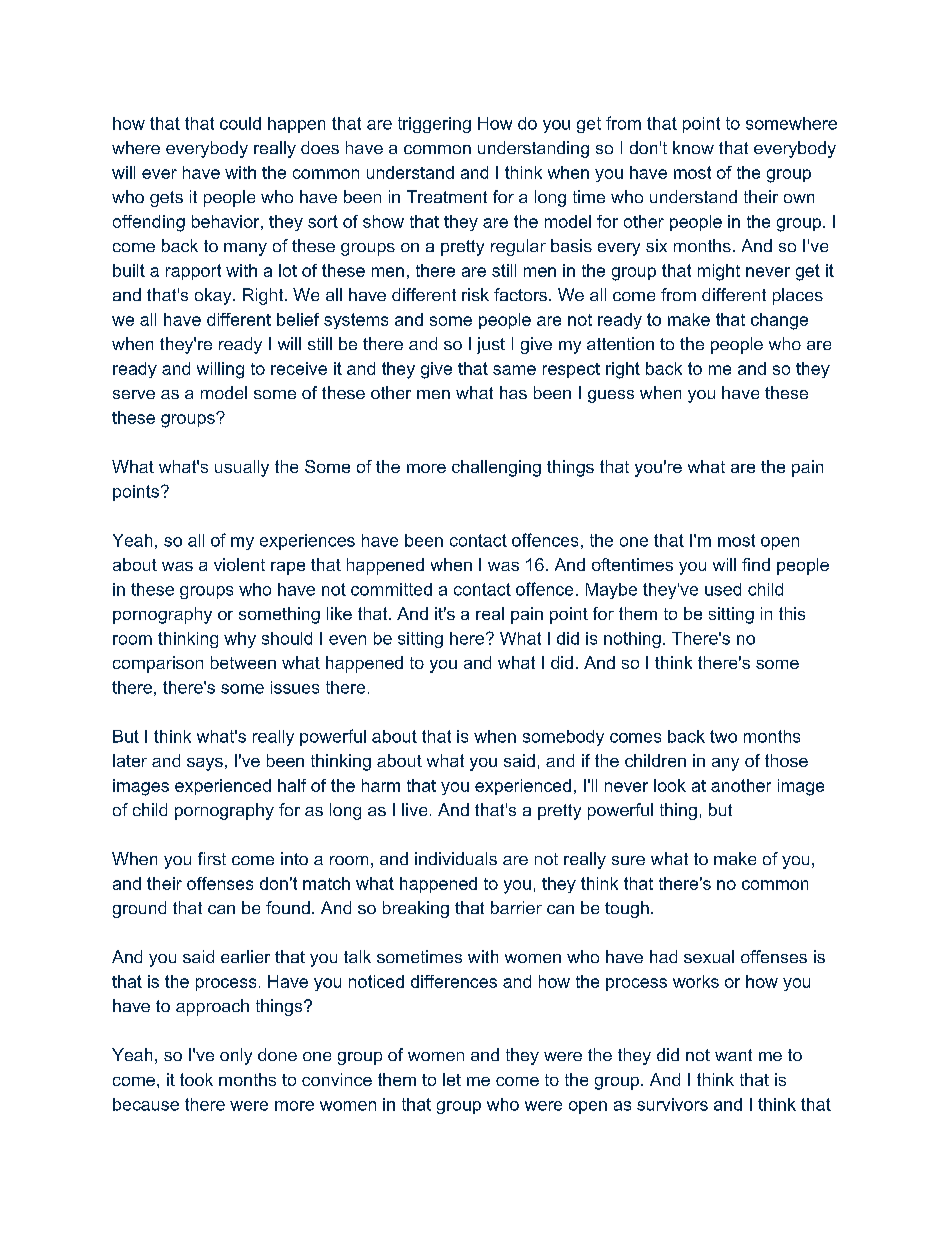 The image size is (952, 1233). Describe the element at coordinates (723, 589) in the screenshot. I see `used` at that location.
